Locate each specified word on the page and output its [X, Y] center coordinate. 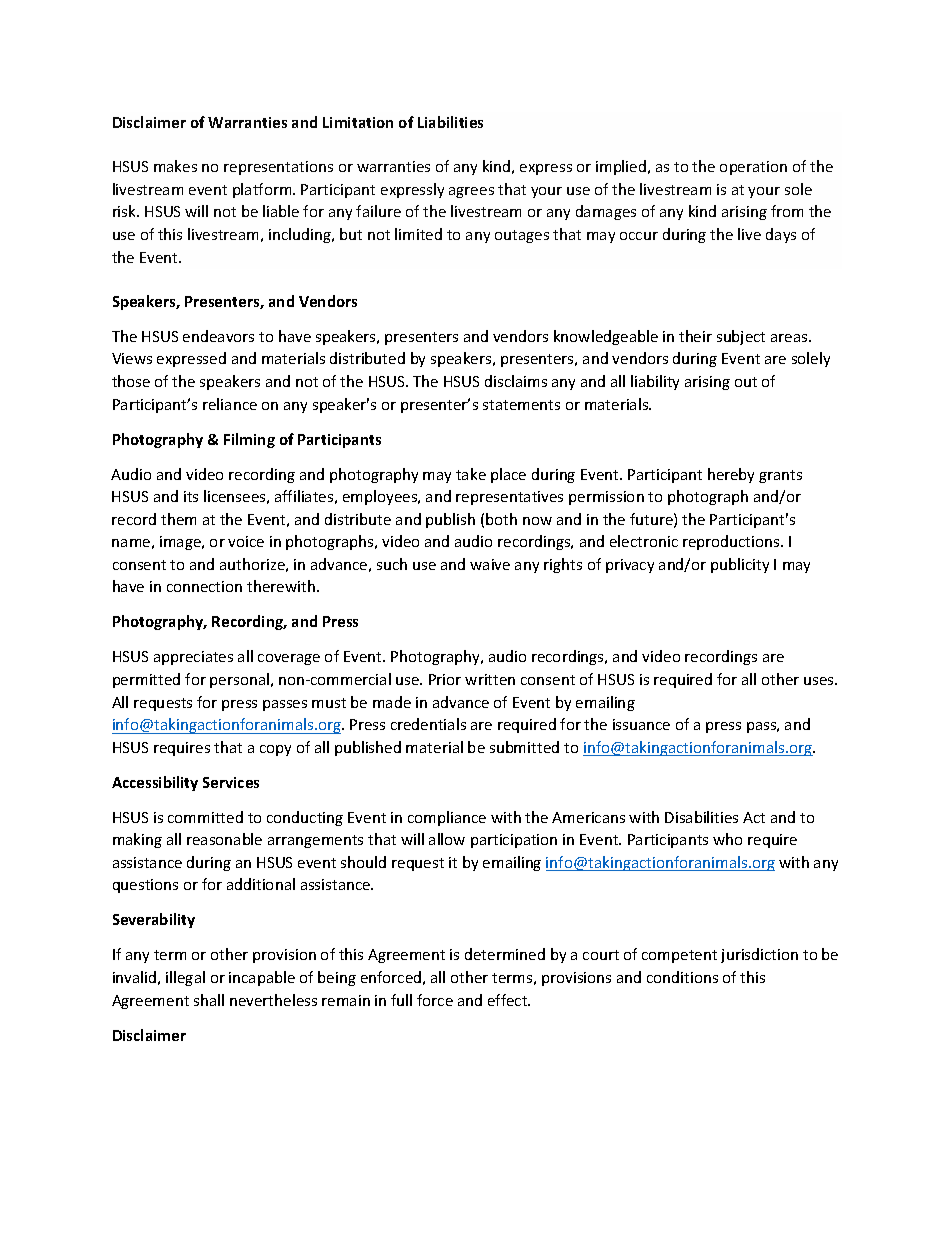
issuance [641, 724]
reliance [230, 404]
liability [655, 382]
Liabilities [450, 122]
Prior [445, 679]
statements [521, 405]
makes [175, 166]
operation [753, 168]
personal [239, 680]
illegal [185, 978]
